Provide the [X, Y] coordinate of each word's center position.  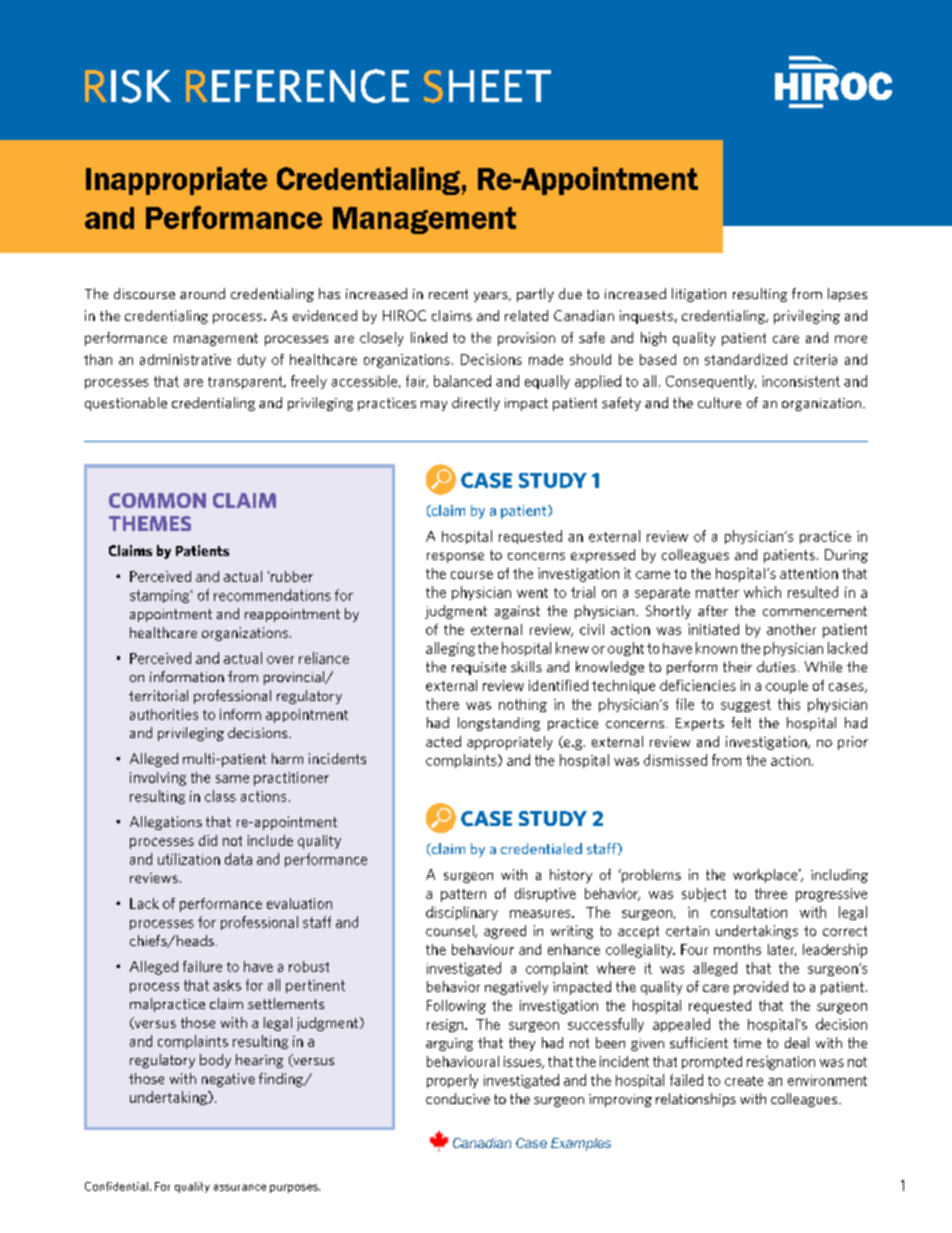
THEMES [150, 523]
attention [809, 573]
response [455, 557]
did [208, 840]
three [771, 893]
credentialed [541, 848]
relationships [696, 1100]
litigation [699, 295]
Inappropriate [176, 181]
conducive [458, 1098]
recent [448, 294]
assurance [240, 1187]
